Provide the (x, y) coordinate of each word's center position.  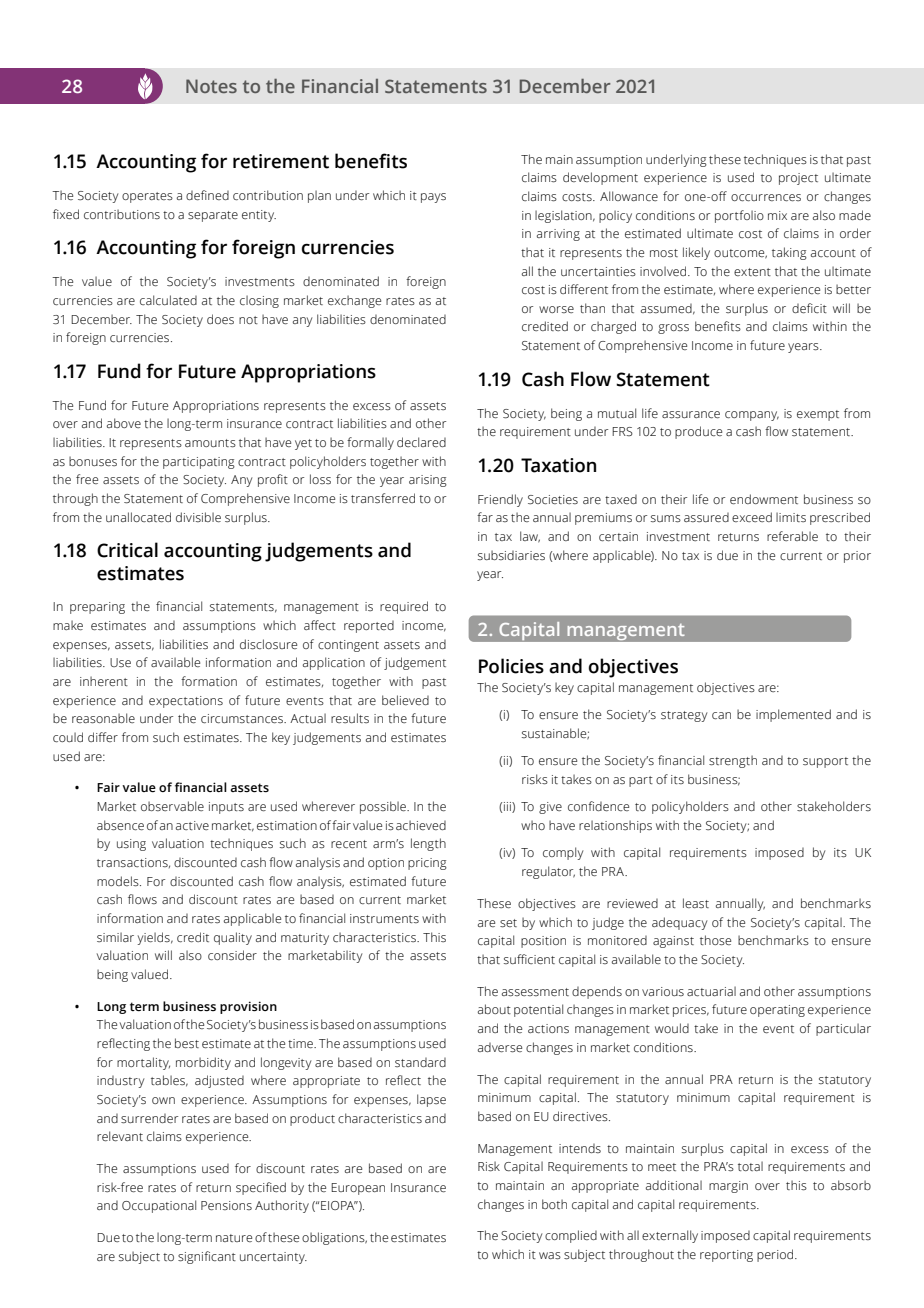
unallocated (138, 517)
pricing (427, 864)
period (776, 1255)
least (696, 903)
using (131, 845)
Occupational (159, 1206)
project (798, 179)
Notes (211, 86)
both (554, 1204)
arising (428, 481)
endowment (764, 499)
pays (433, 198)
